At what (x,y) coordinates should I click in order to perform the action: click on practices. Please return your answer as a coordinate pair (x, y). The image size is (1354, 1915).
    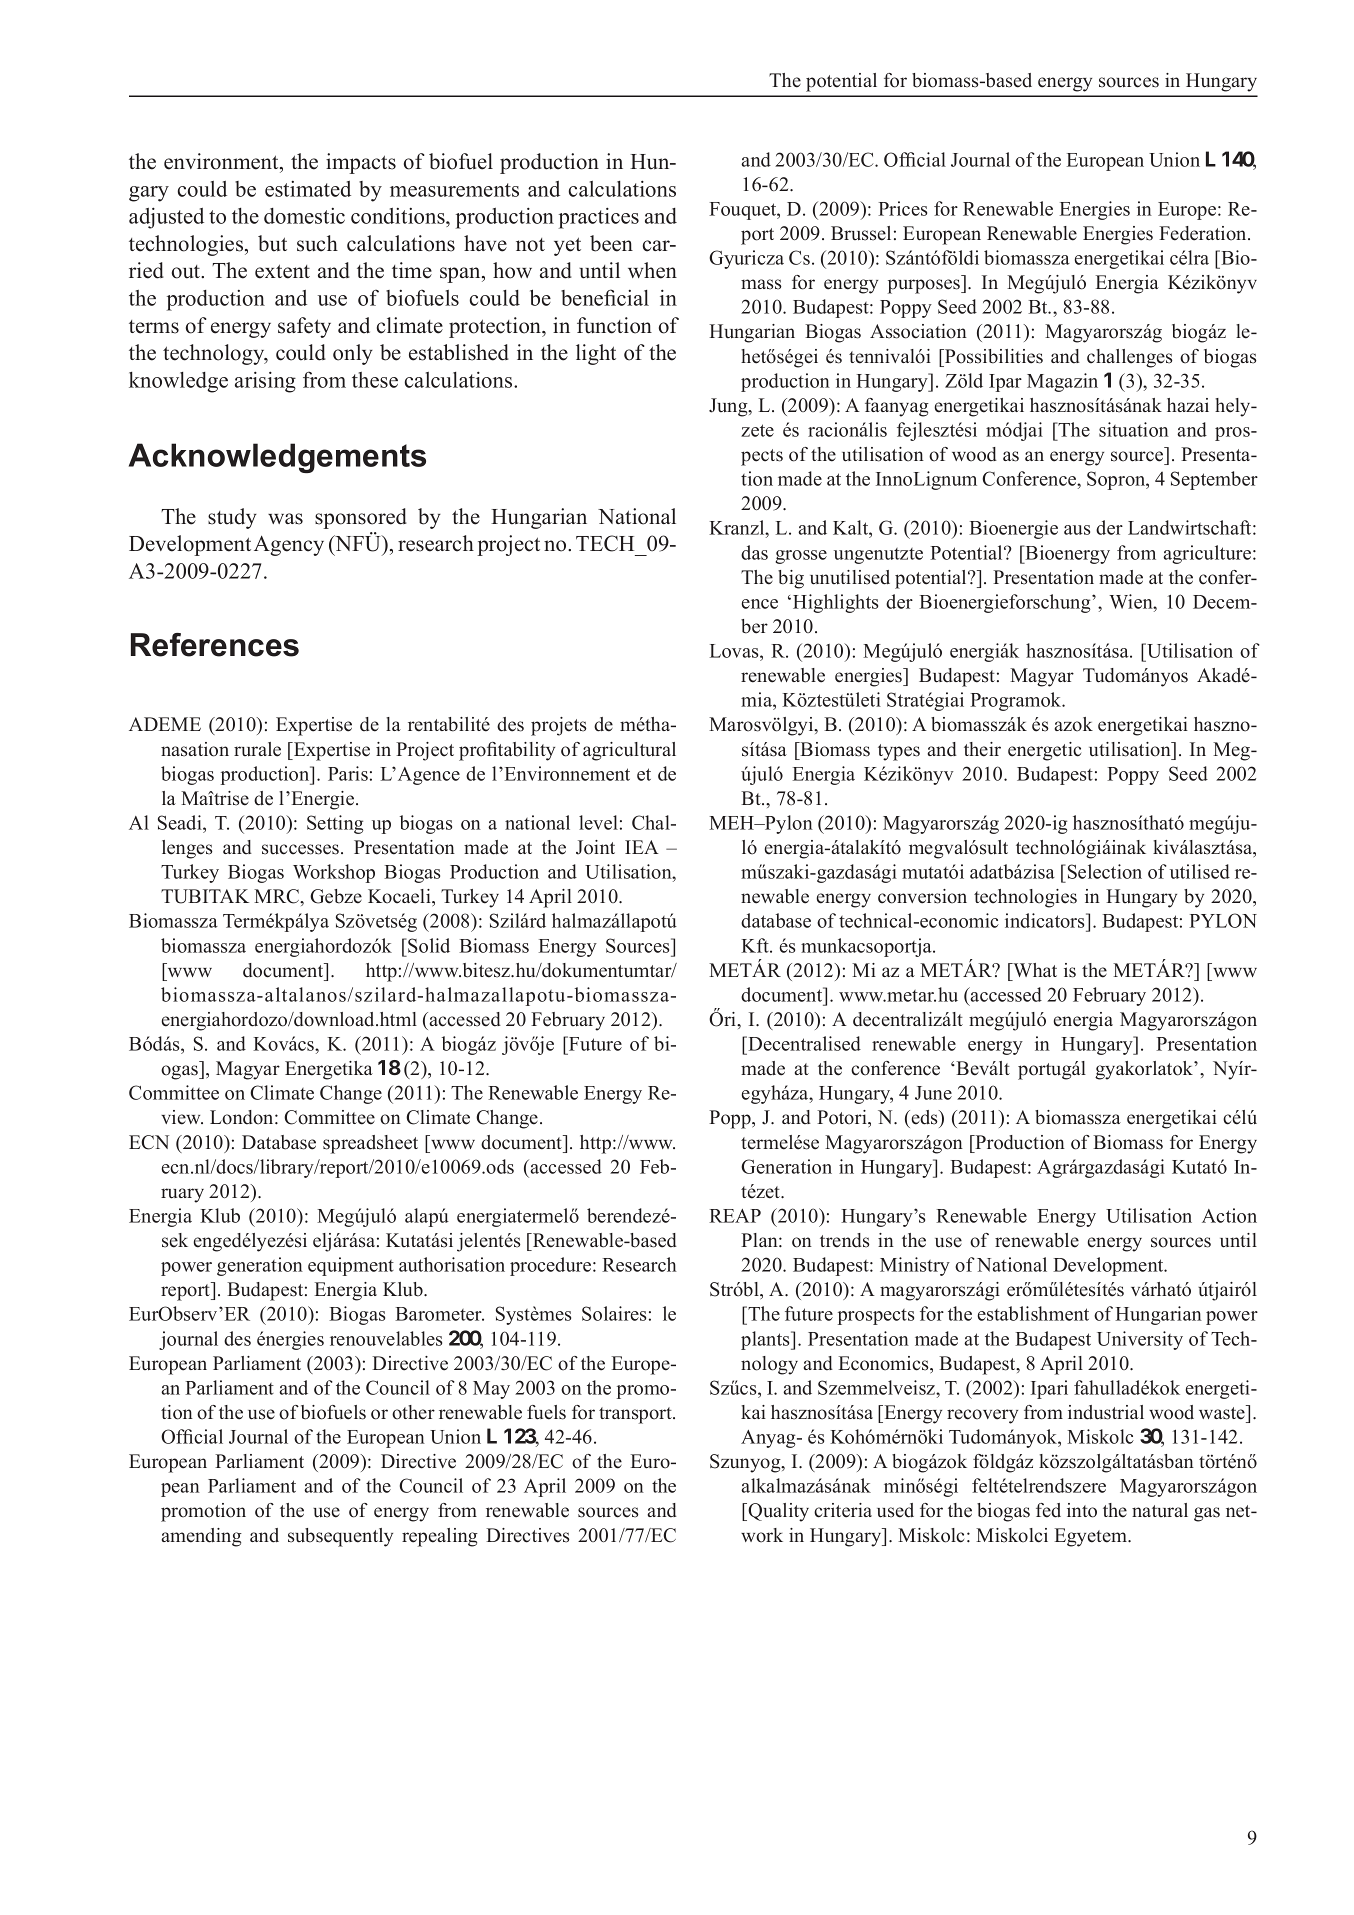
    Looking at the image, I should click on (599, 218).
